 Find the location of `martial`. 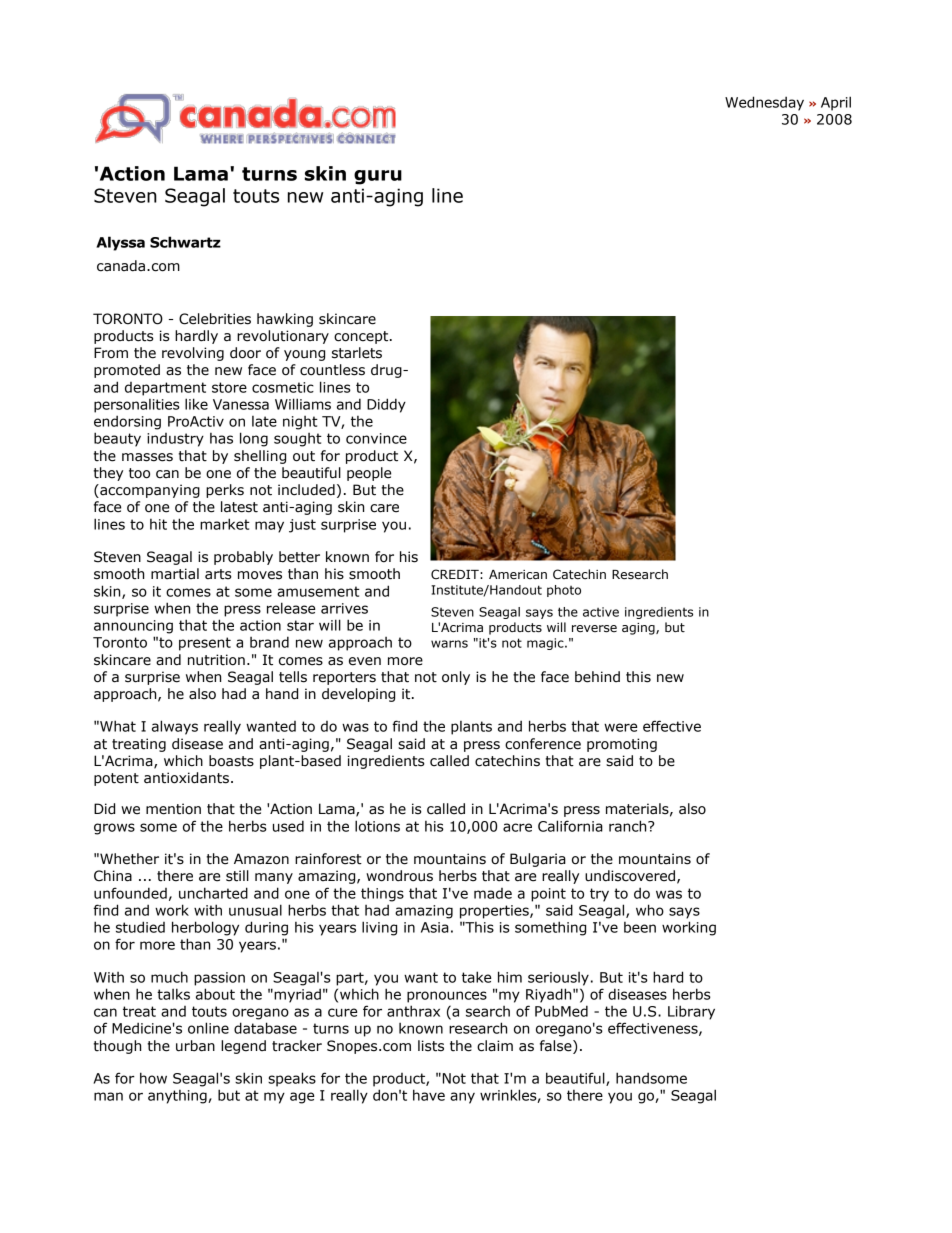

martial is located at coordinates (175, 574).
